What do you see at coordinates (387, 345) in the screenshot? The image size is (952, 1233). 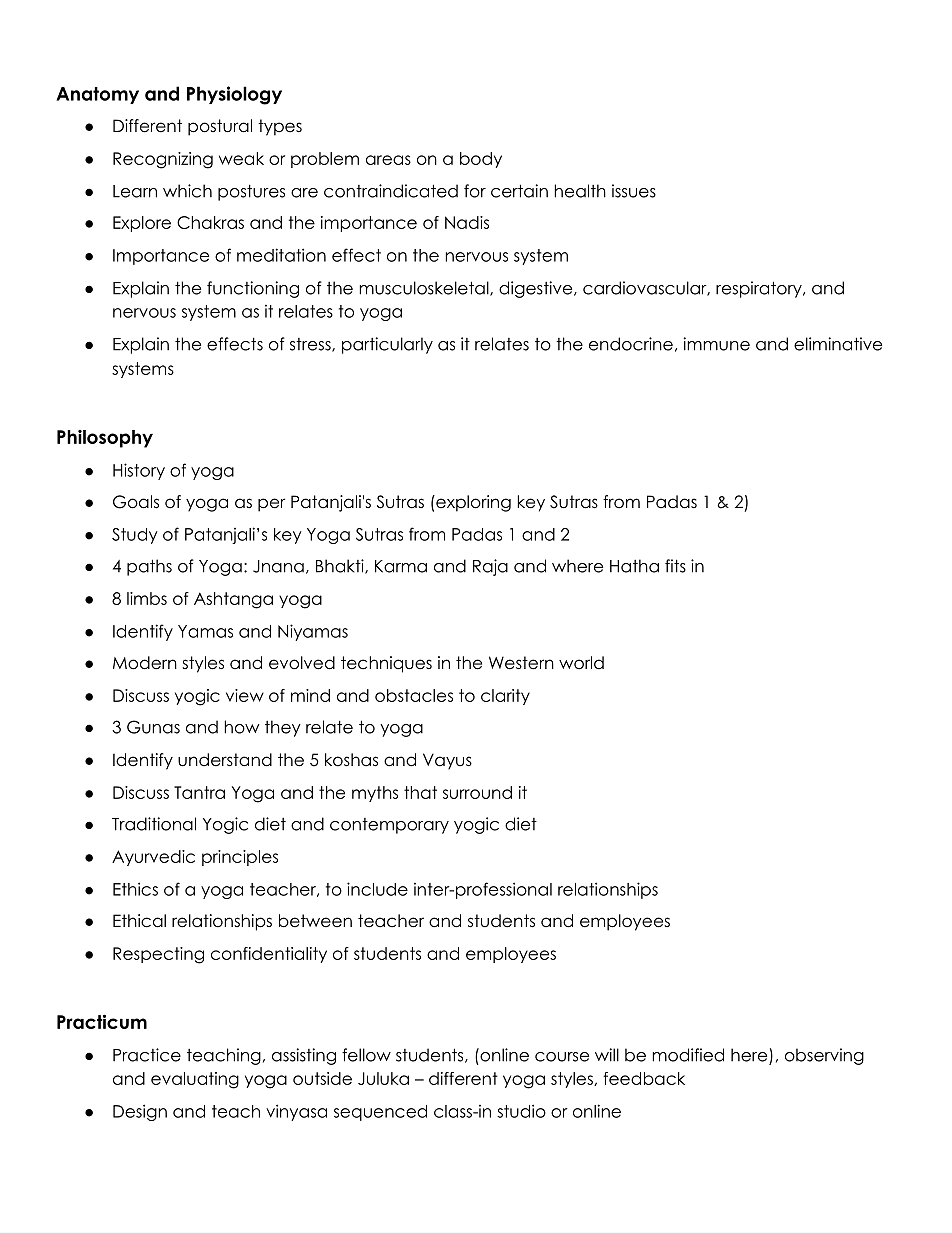 I see `particularly` at bounding box center [387, 345].
